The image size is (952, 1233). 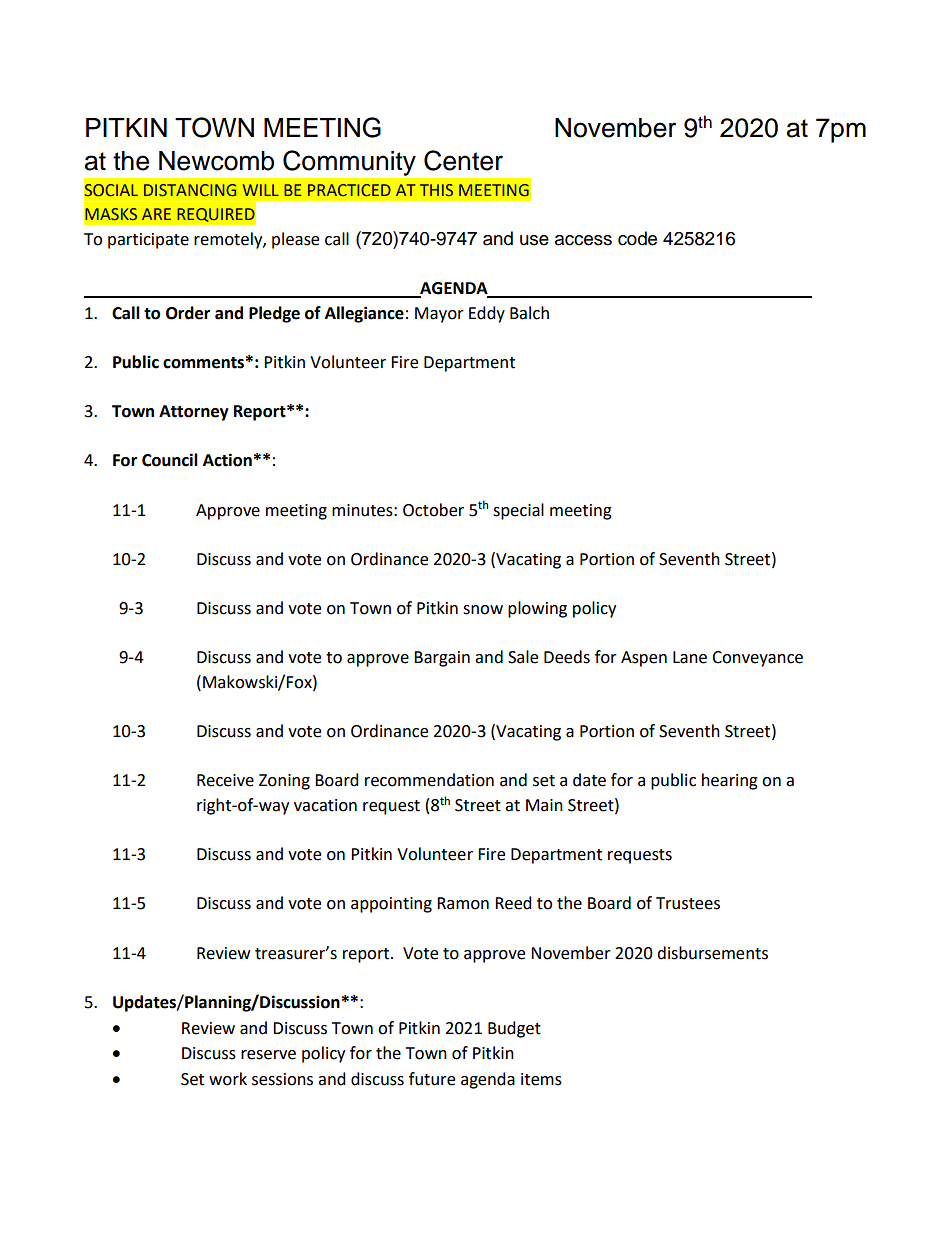 I want to click on future, so click(x=432, y=1079).
